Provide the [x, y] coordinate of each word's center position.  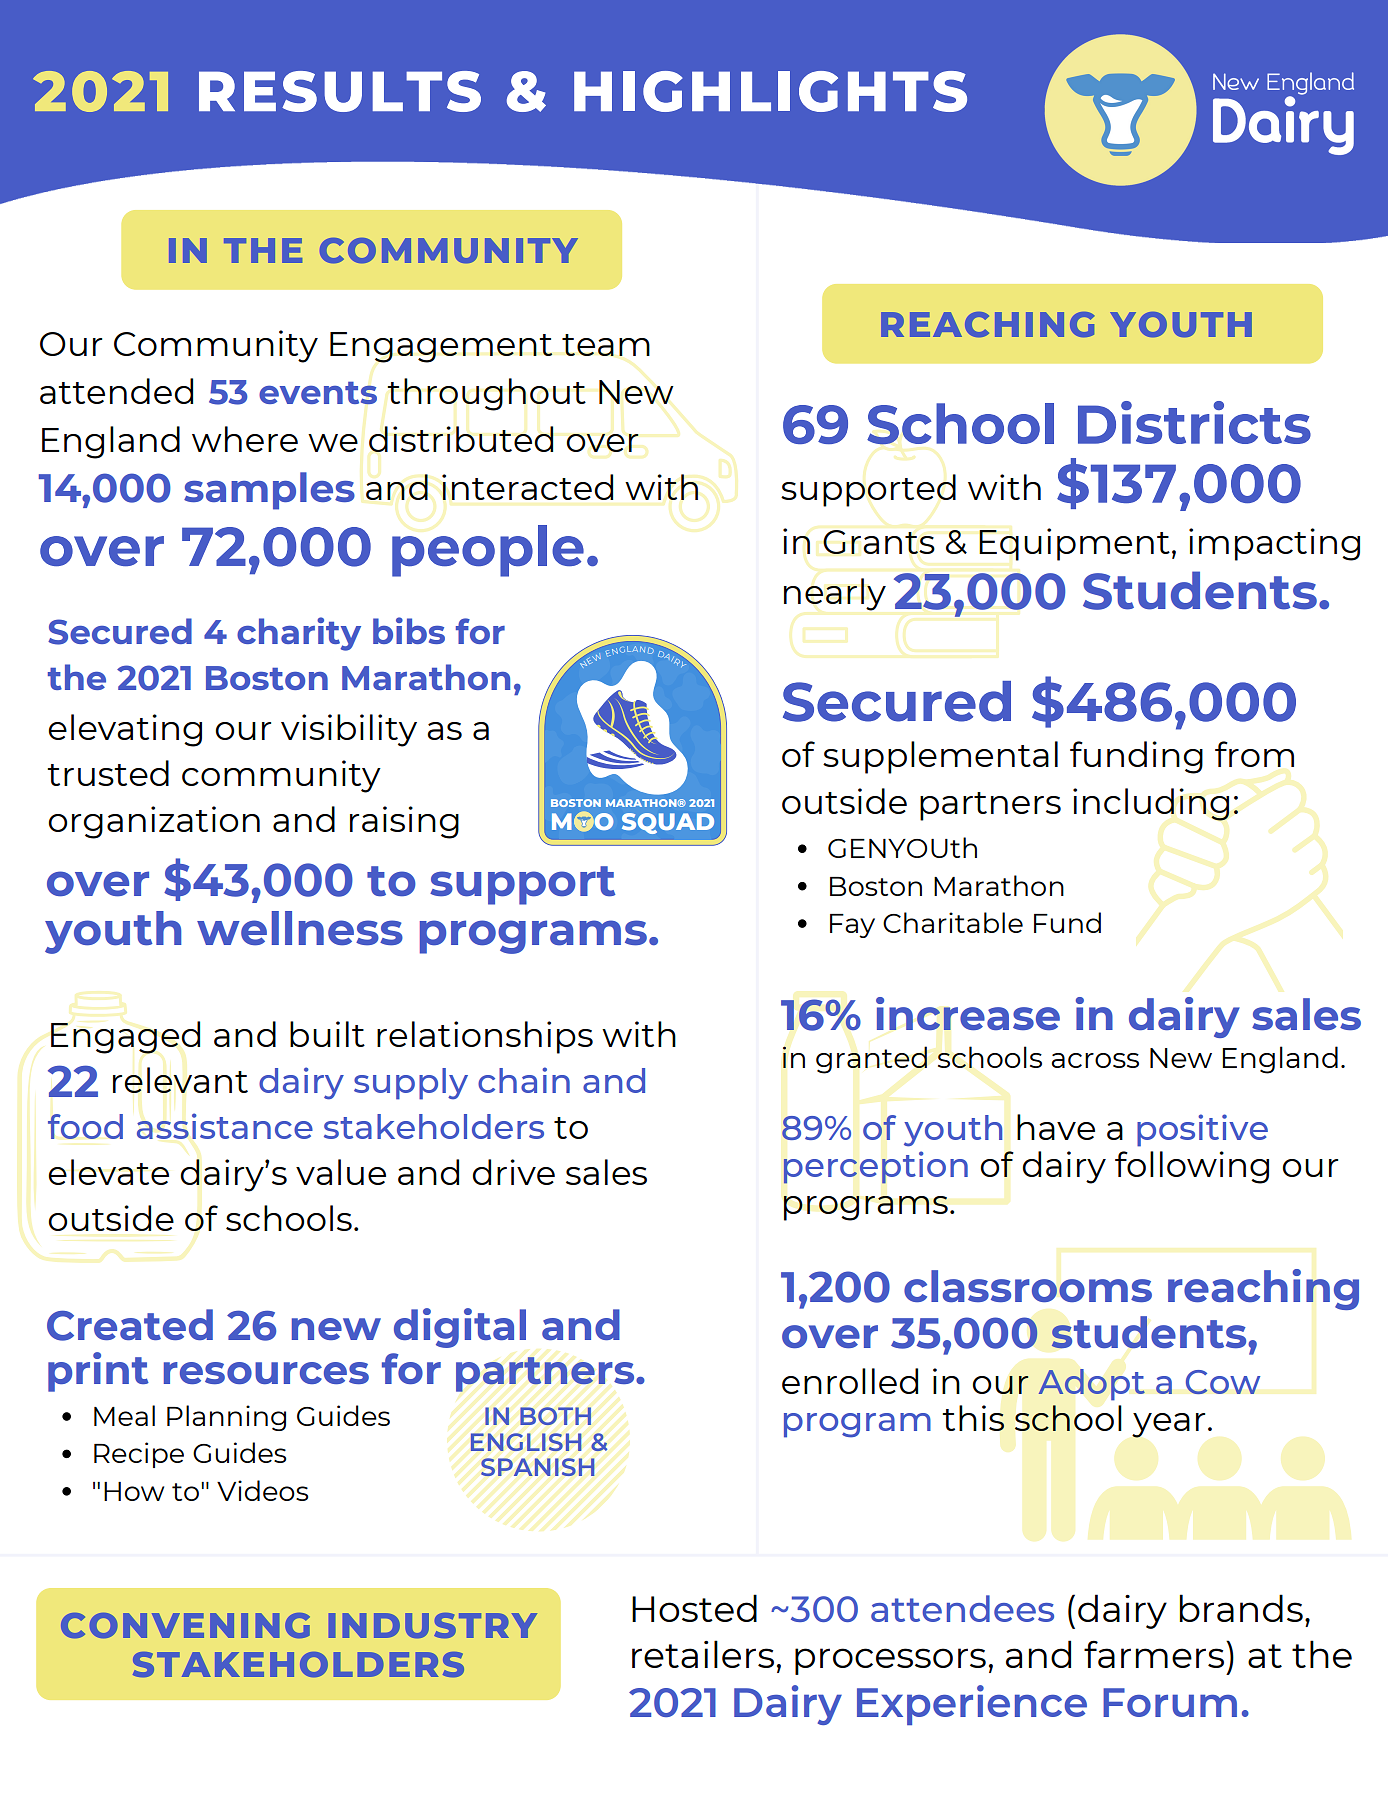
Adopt [1091, 1385]
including [1151, 804]
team [606, 345]
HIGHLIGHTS [770, 91]
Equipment [1074, 544]
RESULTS [340, 91]
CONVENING [185, 1625]
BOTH [555, 1416]
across [1095, 1060]
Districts [1194, 422]
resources [266, 1373]
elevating [125, 730]
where [245, 439]
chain [524, 1080]
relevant [180, 1080]
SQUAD [668, 823]
